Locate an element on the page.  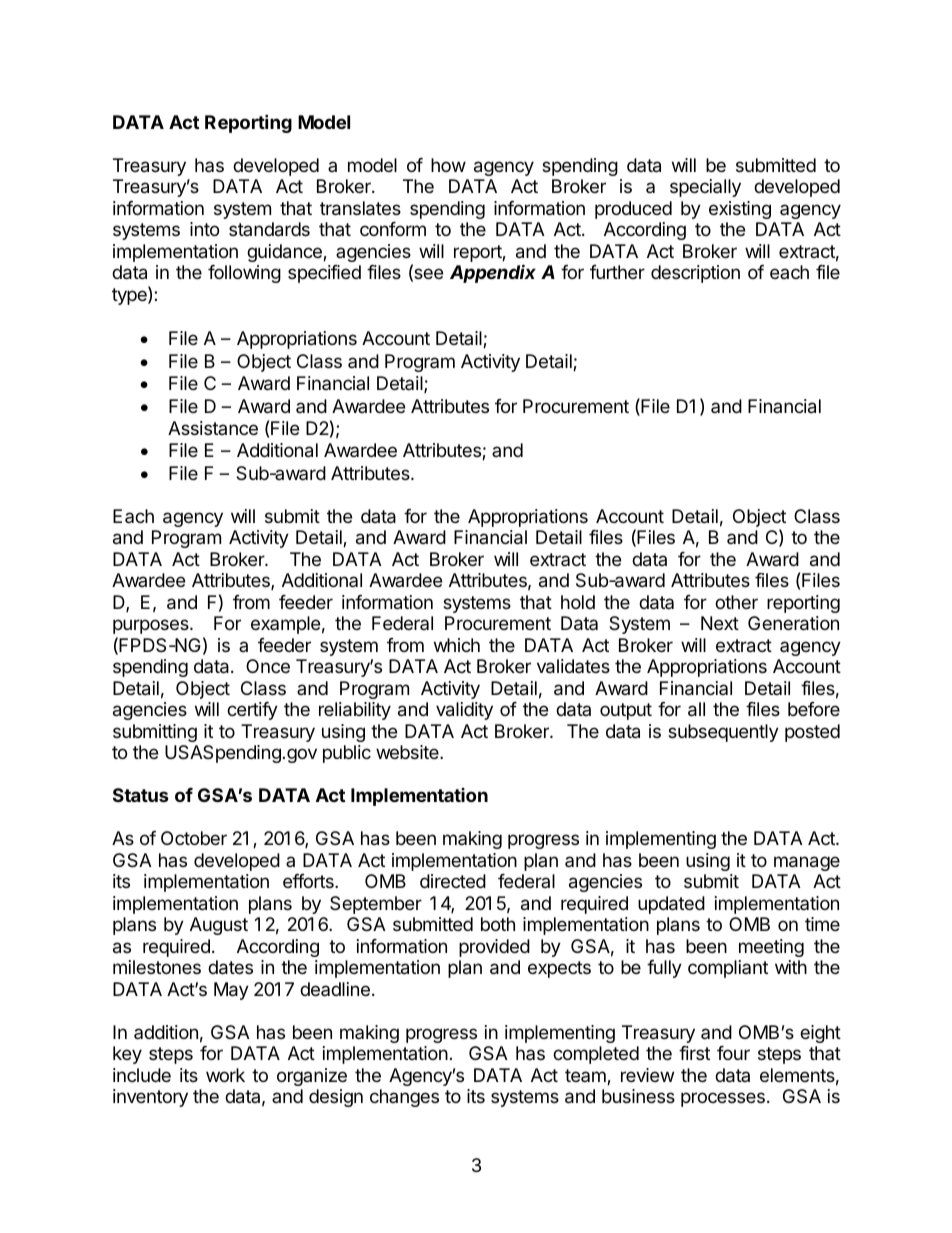
purposes is located at coordinates (152, 626).
